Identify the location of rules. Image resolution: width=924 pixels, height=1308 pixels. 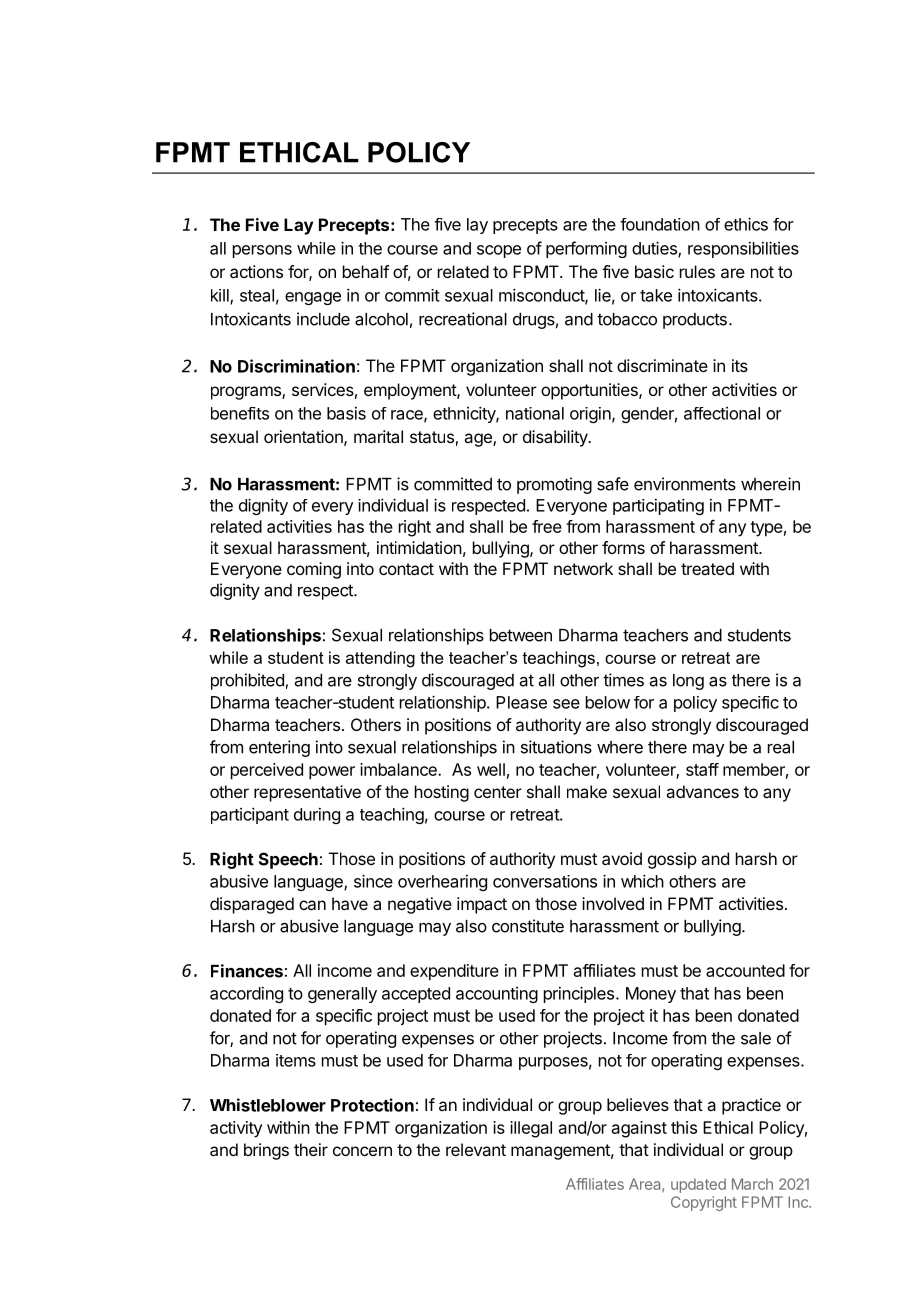
(697, 271).
